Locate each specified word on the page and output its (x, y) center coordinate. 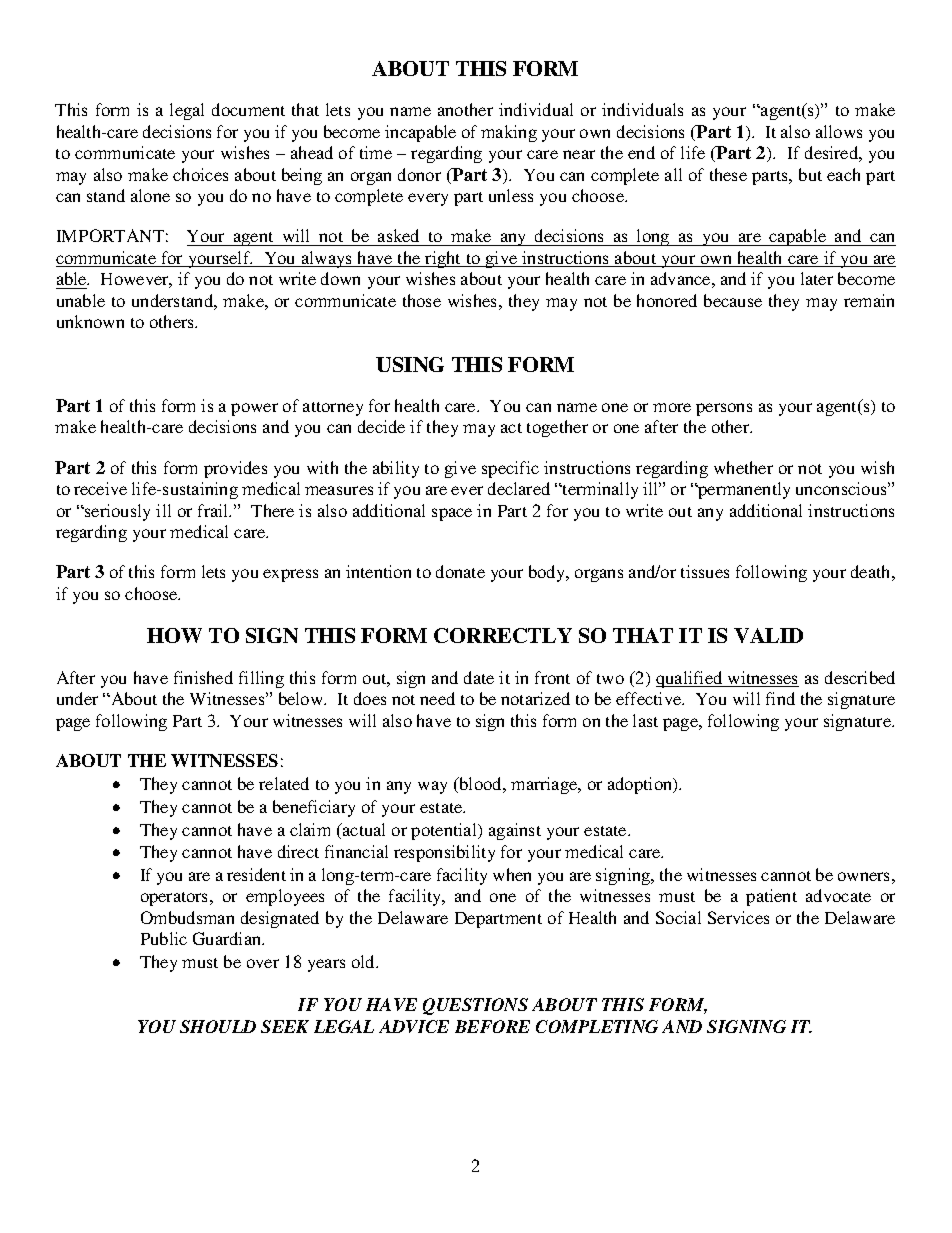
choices (200, 174)
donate (460, 571)
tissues (705, 571)
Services (738, 917)
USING (410, 364)
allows (839, 131)
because (733, 300)
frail (214, 510)
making (509, 133)
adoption (641, 785)
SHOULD (218, 1026)
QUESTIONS (475, 1006)
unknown (90, 321)
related (284, 783)
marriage (545, 785)
